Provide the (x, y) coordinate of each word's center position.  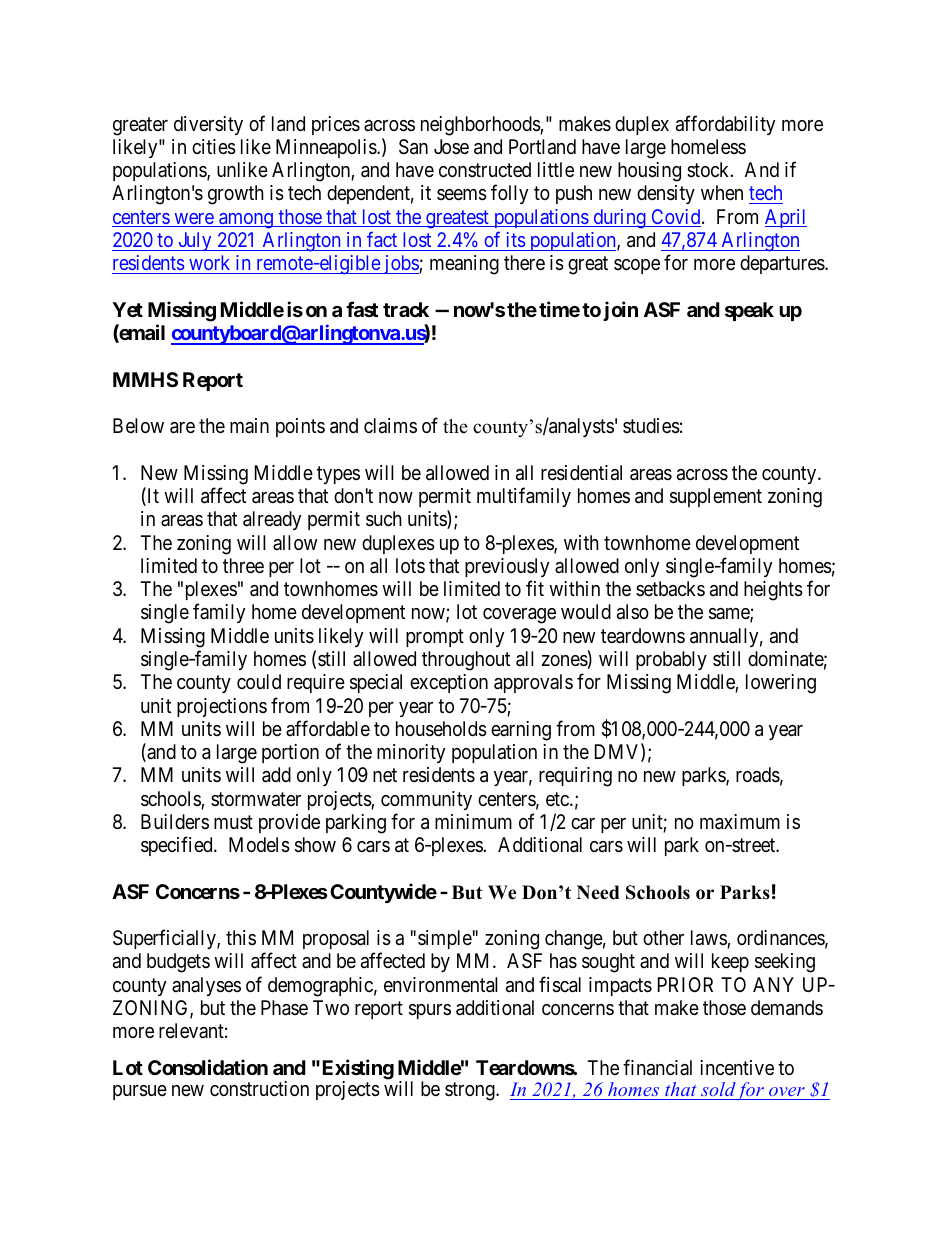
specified (178, 846)
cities (214, 147)
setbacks (670, 589)
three (243, 565)
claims (390, 426)
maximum (740, 822)
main (249, 425)
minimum (473, 821)
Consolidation (208, 1067)
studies (651, 426)
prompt (435, 638)
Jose (451, 146)
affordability (725, 125)
